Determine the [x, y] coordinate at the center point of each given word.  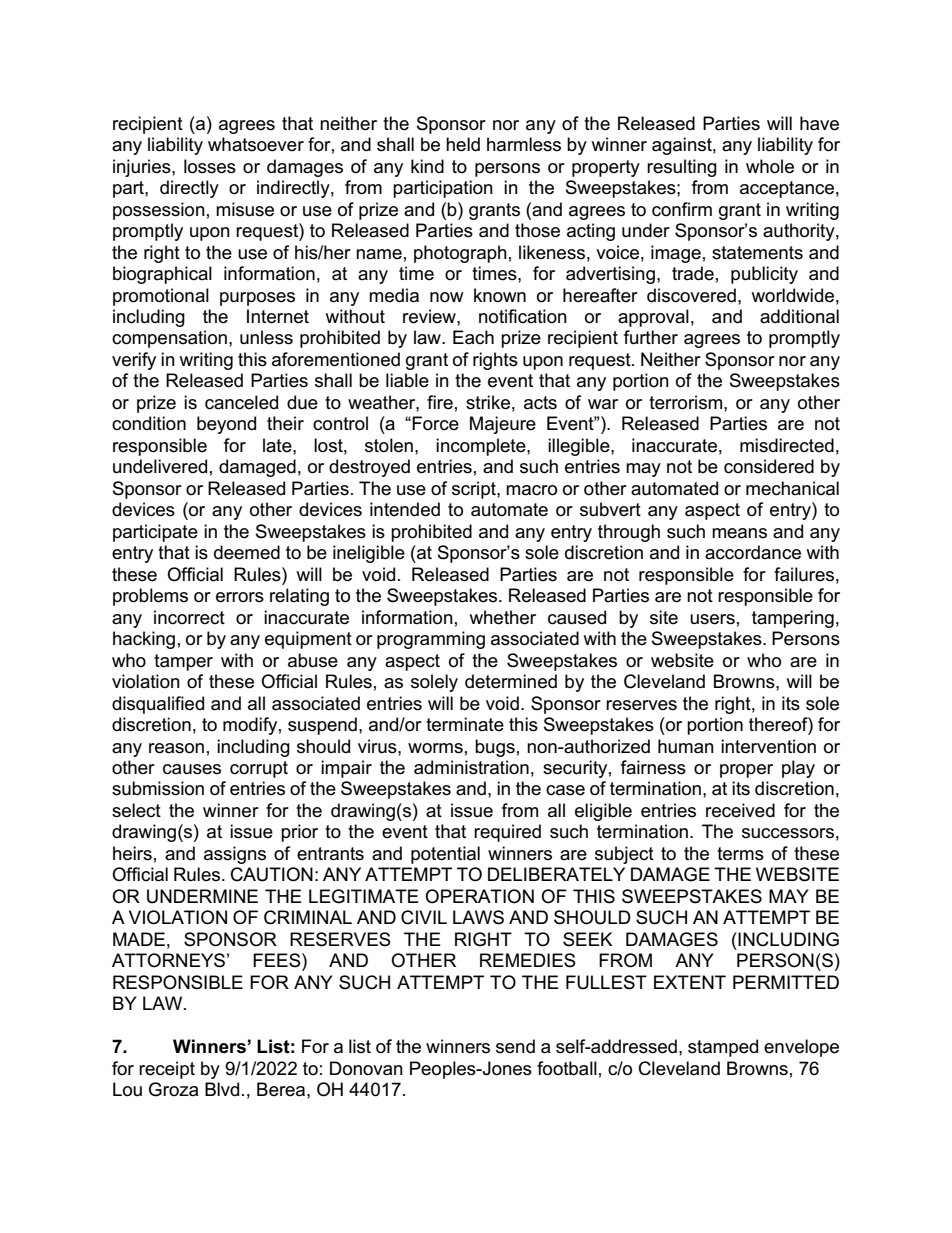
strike [488, 402]
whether [502, 617]
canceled [241, 402]
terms [740, 854]
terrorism [687, 402]
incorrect [189, 617]
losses [210, 166]
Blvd [222, 1089]
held [463, 144]
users [712, 619]
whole [770, 166]
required [507, 833]
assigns [235, 855]
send [515, 1046]
